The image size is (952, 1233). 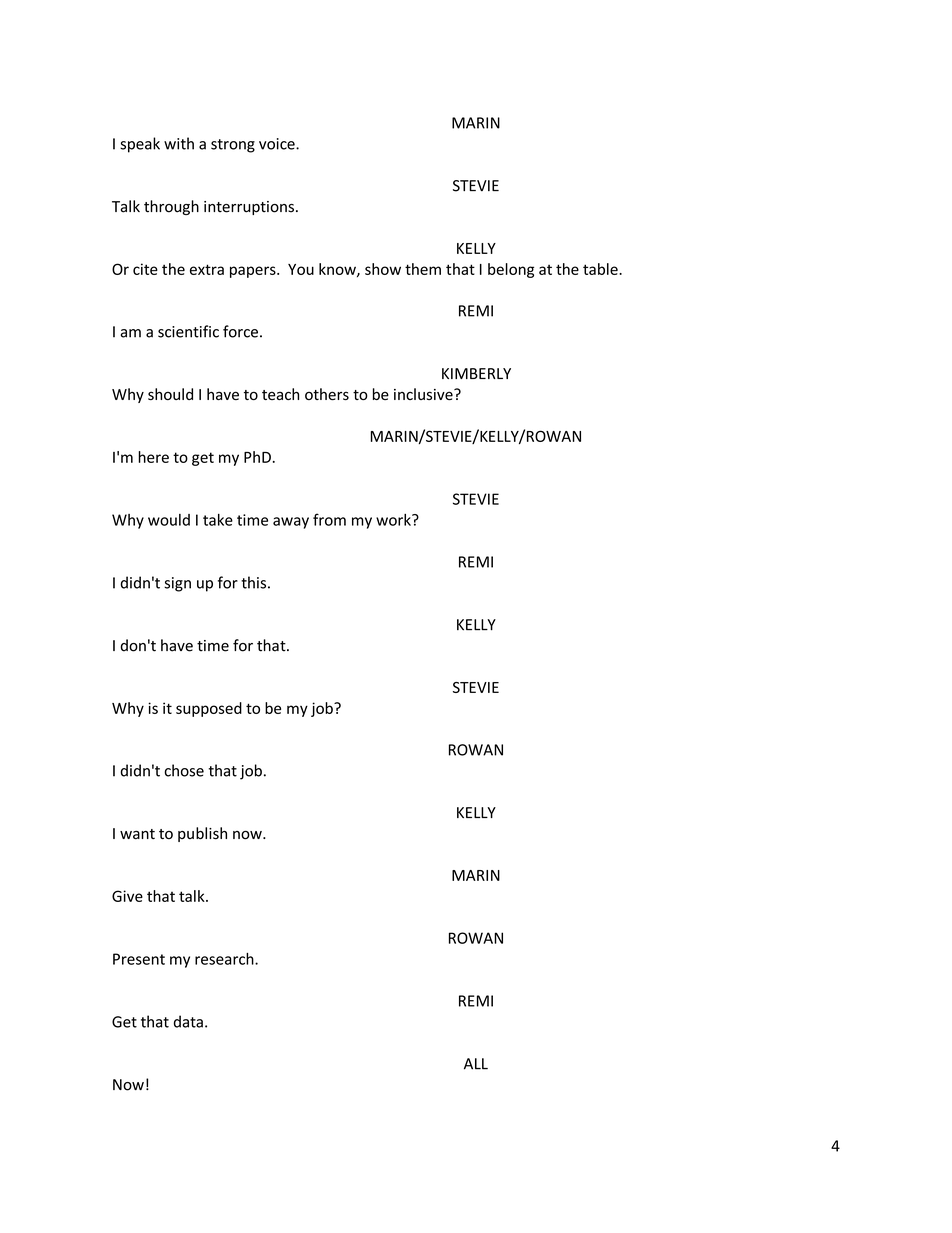 What do you see at coordinates (291, 523) in the screenshot?
I see `away` at bounding box center [291, 523].
